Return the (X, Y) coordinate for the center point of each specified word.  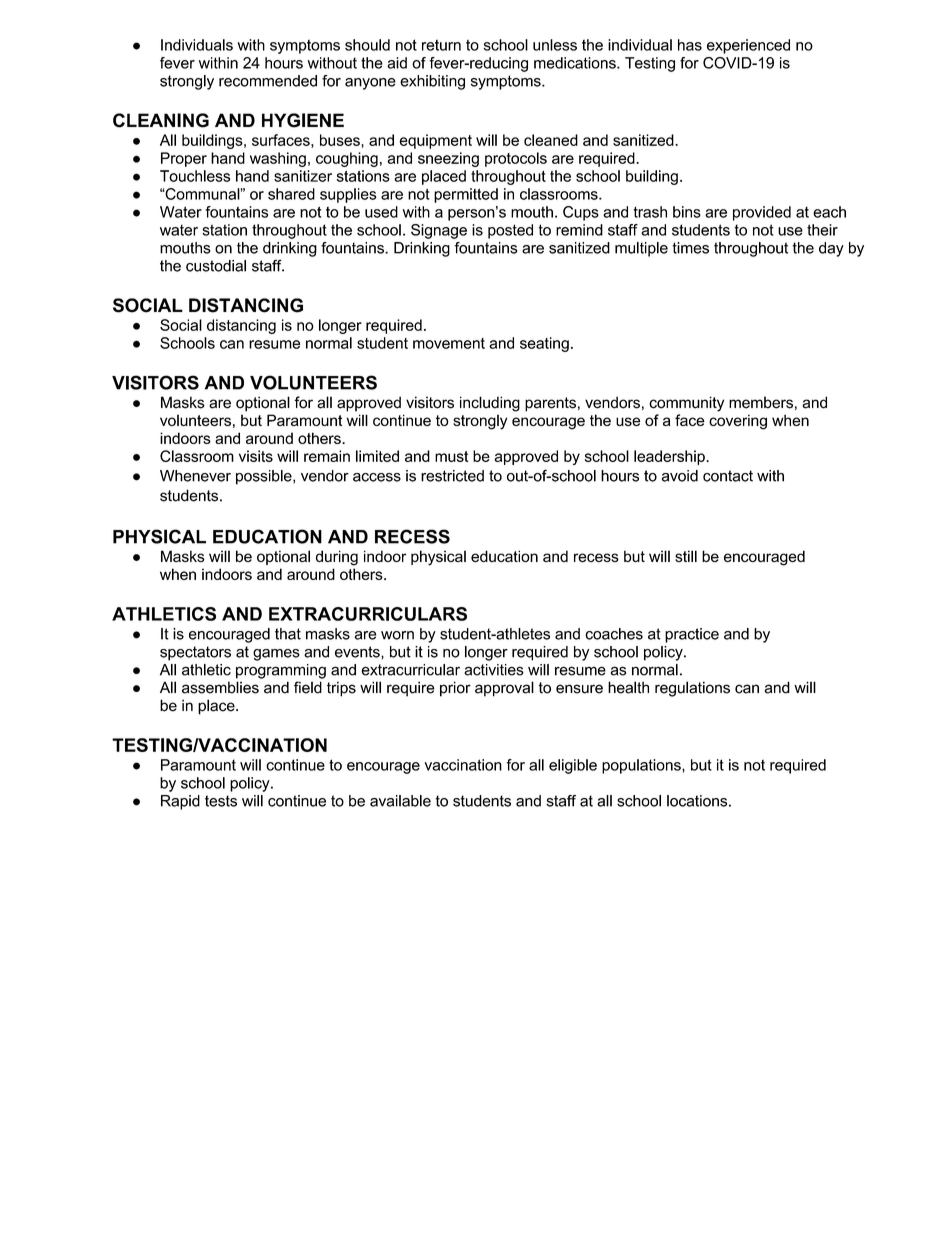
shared (291, 194)
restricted (452, 476)
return (441, 45)
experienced (748, 46)
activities (494, 670)
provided (762, 213)
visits (256, 456)
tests (221, 801)
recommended (268, 81)
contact (728, 476)
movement (449, 343)
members (761, 402)
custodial (216, 266)
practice (692, 635)
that (288, 634)
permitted (466, 195)
